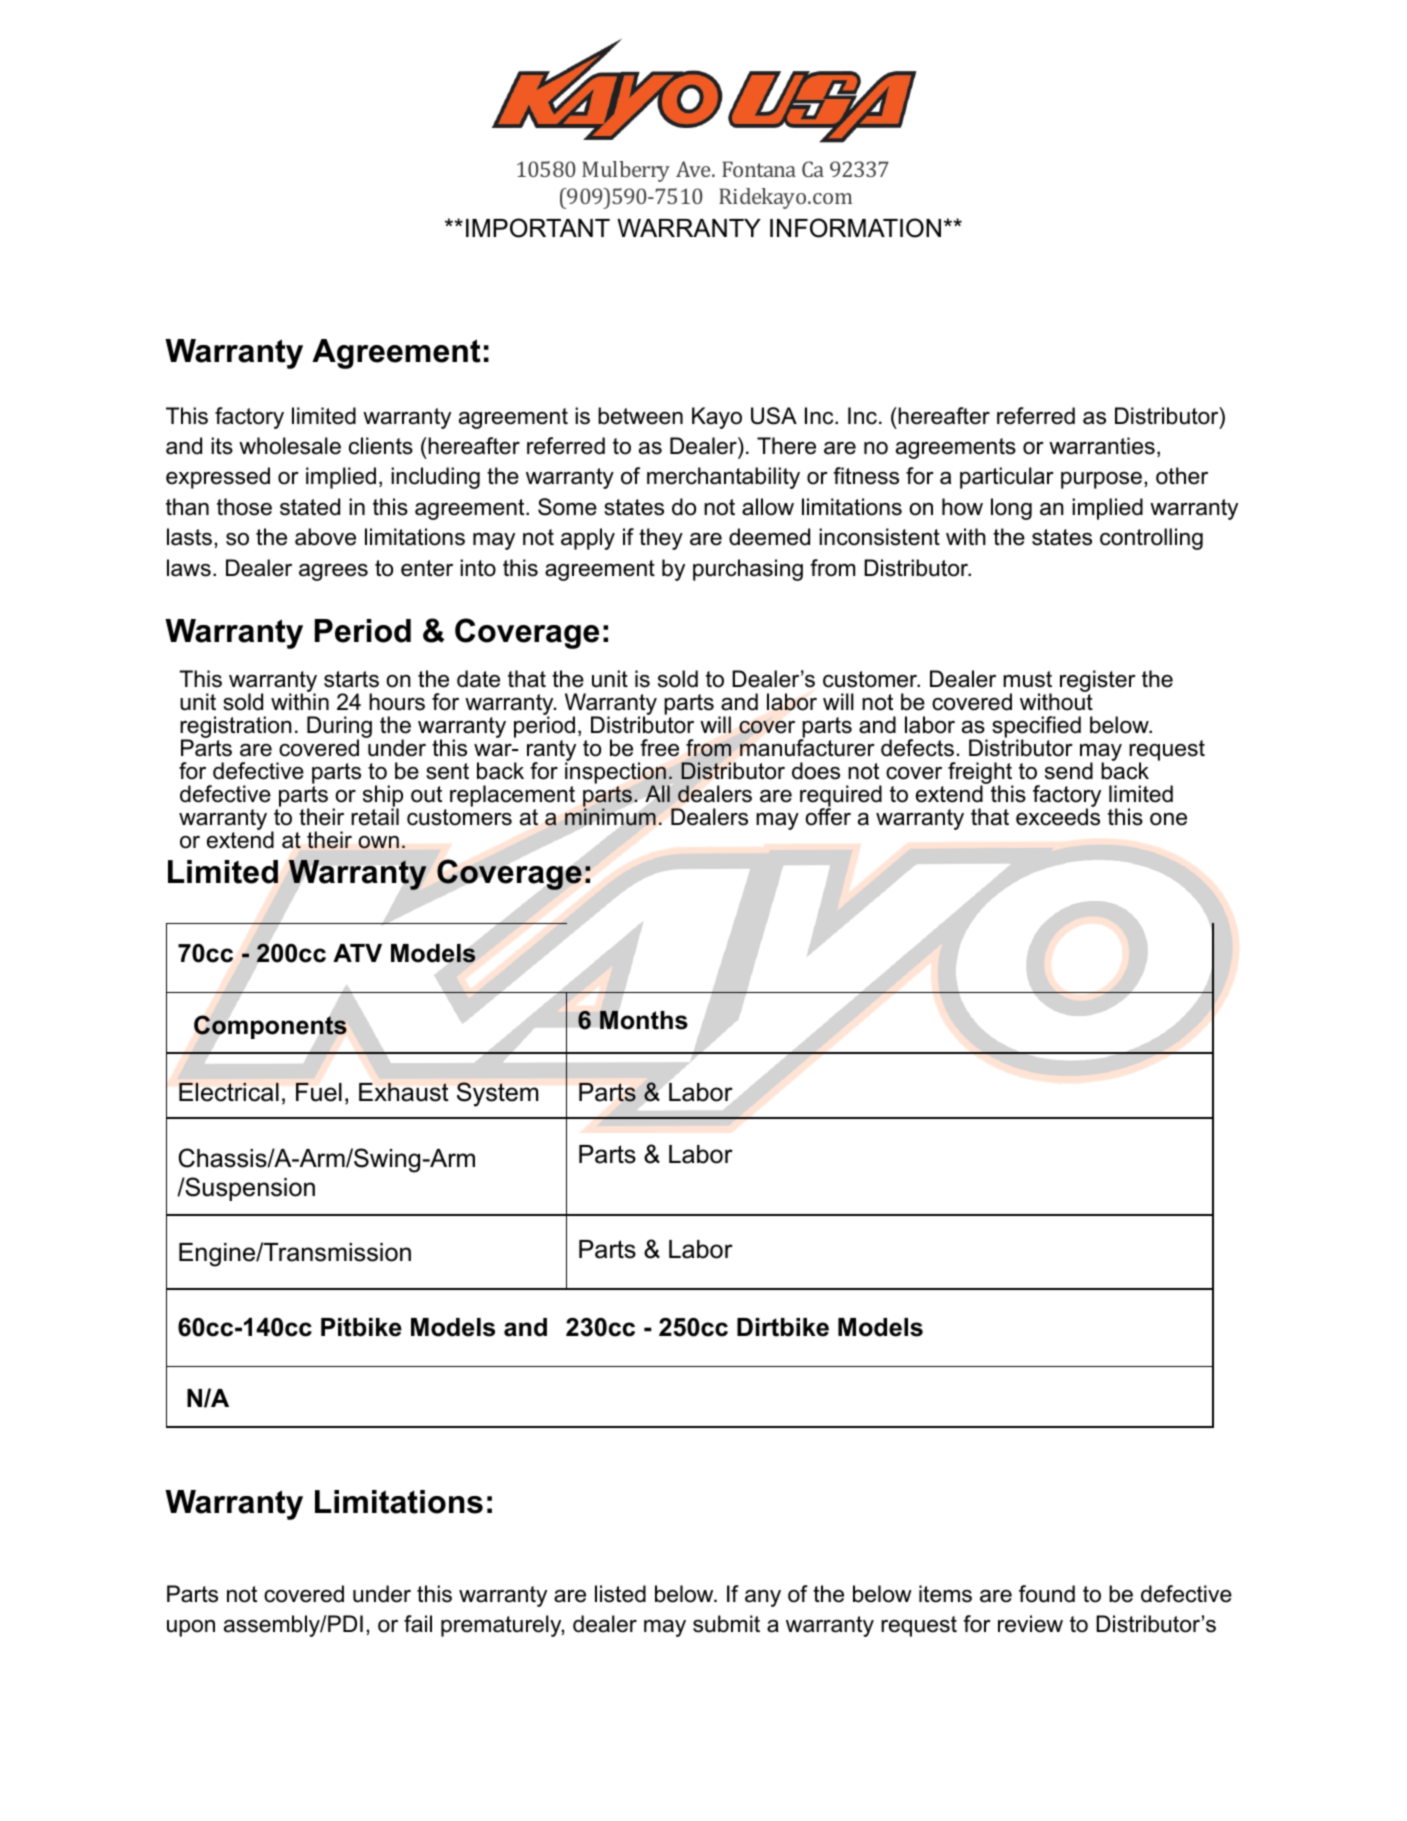  What do you see at coordinates (855, 228) in the document?
I see `INFORMATION` at bounding box center [855, 228].
